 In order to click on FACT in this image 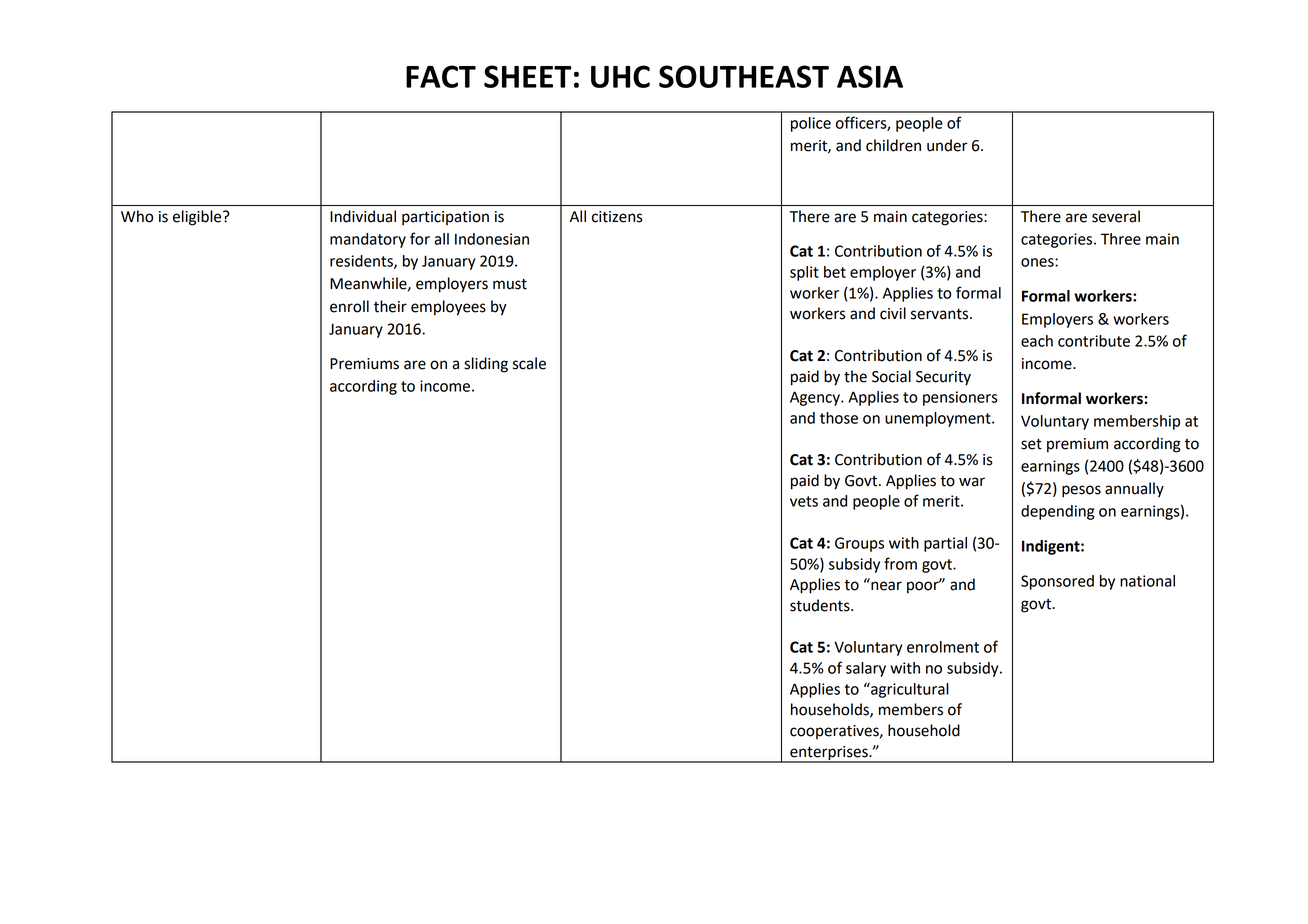, I will do `click(441, 76)`.
